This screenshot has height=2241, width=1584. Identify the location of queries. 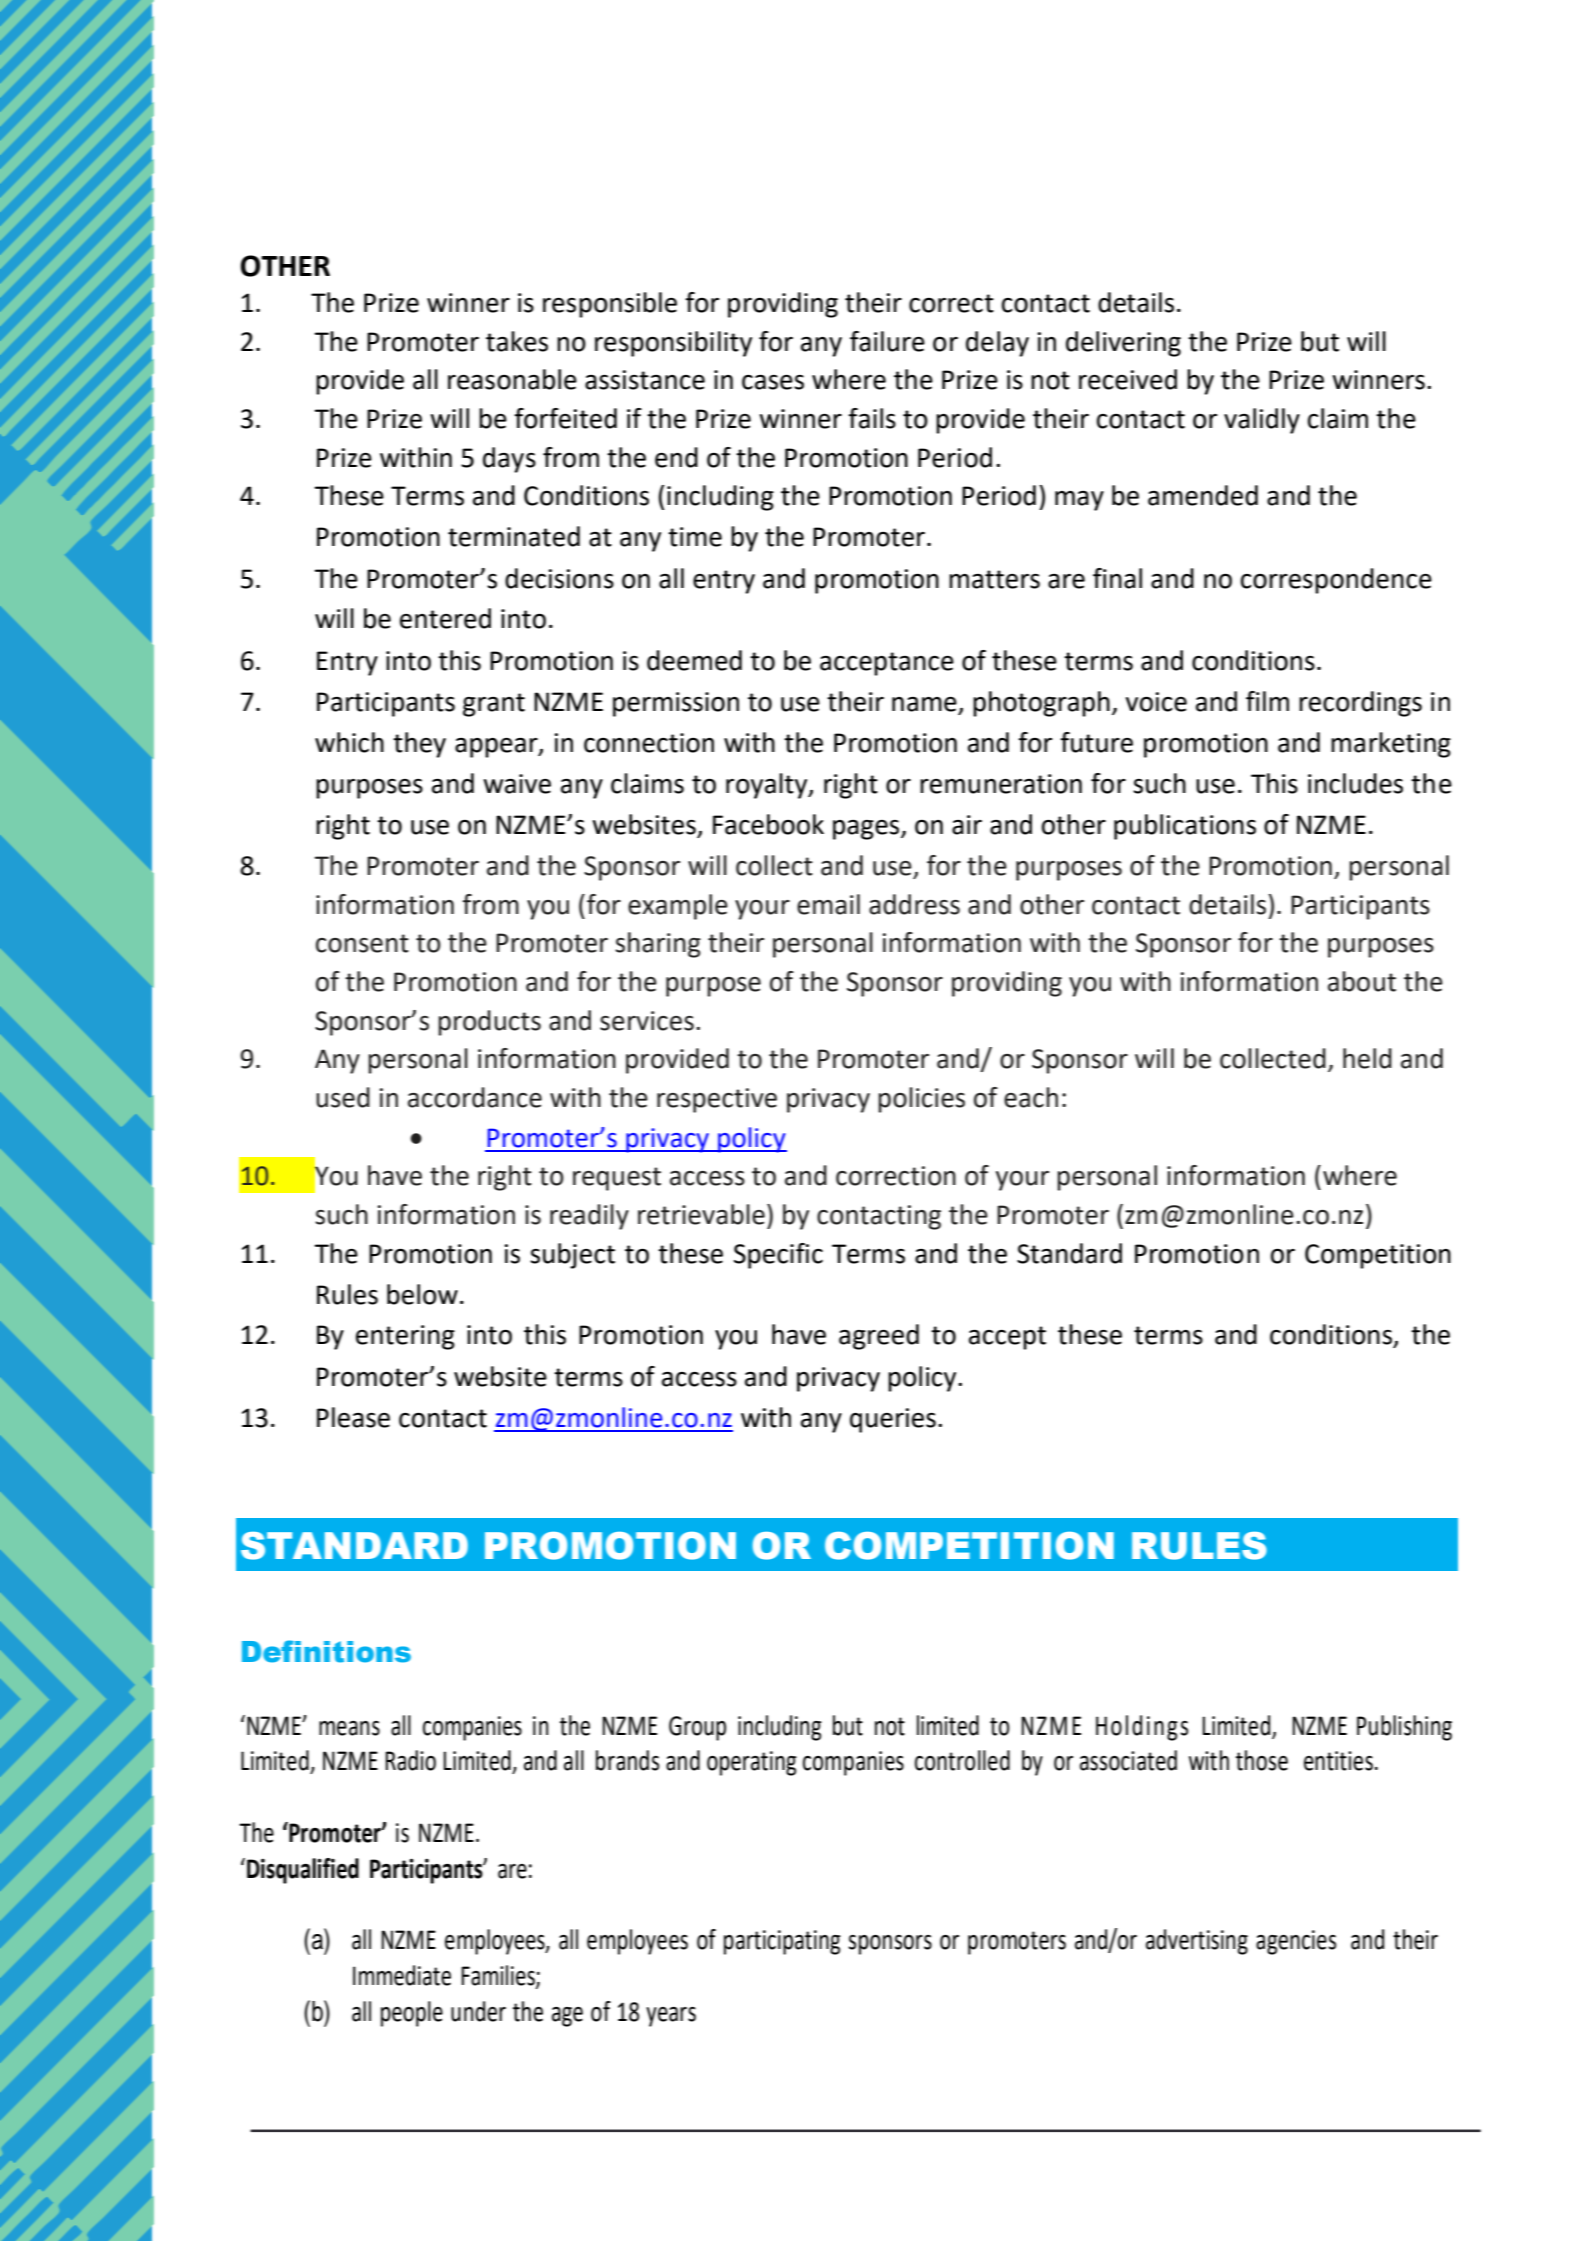
(893, 1420).
